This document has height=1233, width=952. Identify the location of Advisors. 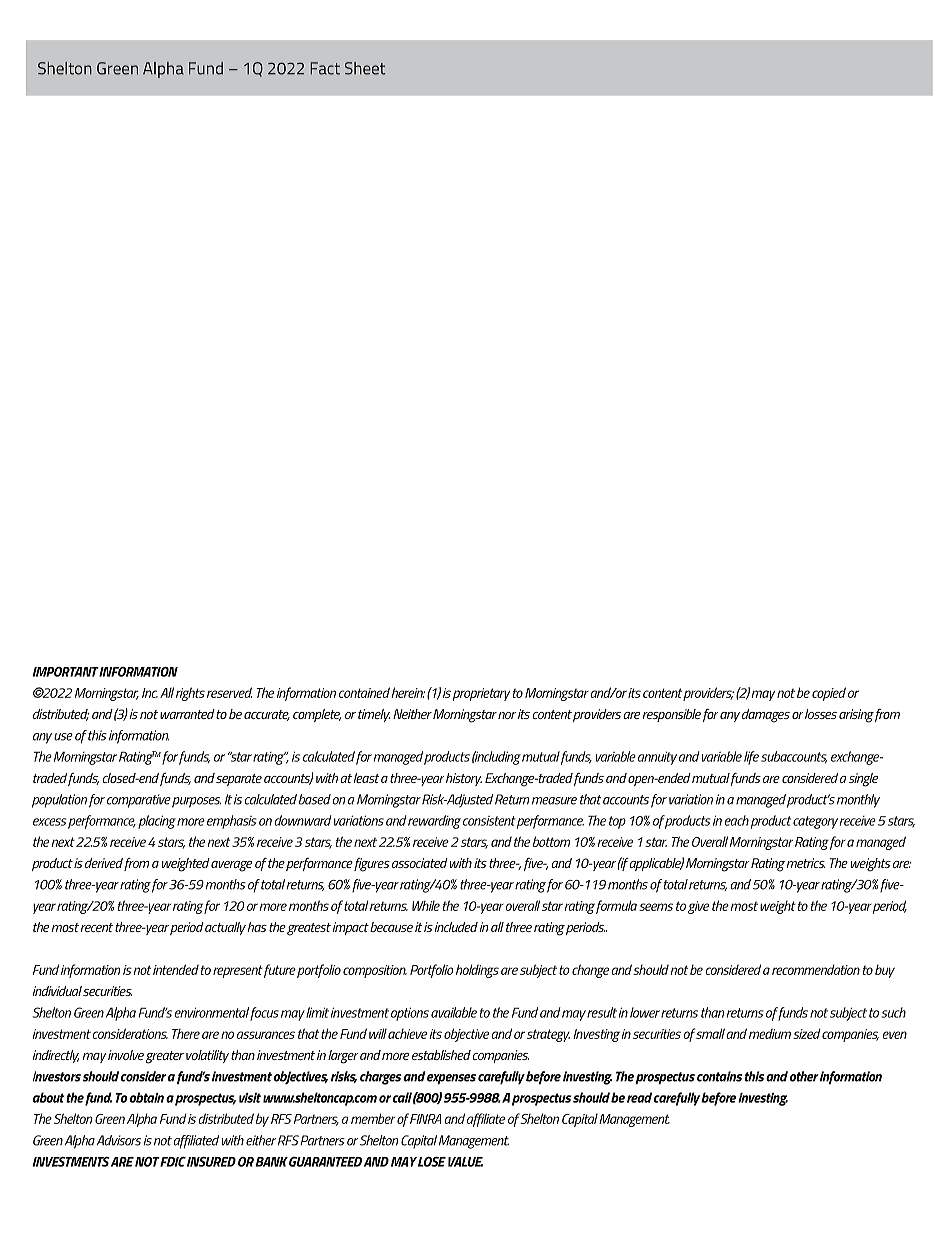
(119, 1140).
